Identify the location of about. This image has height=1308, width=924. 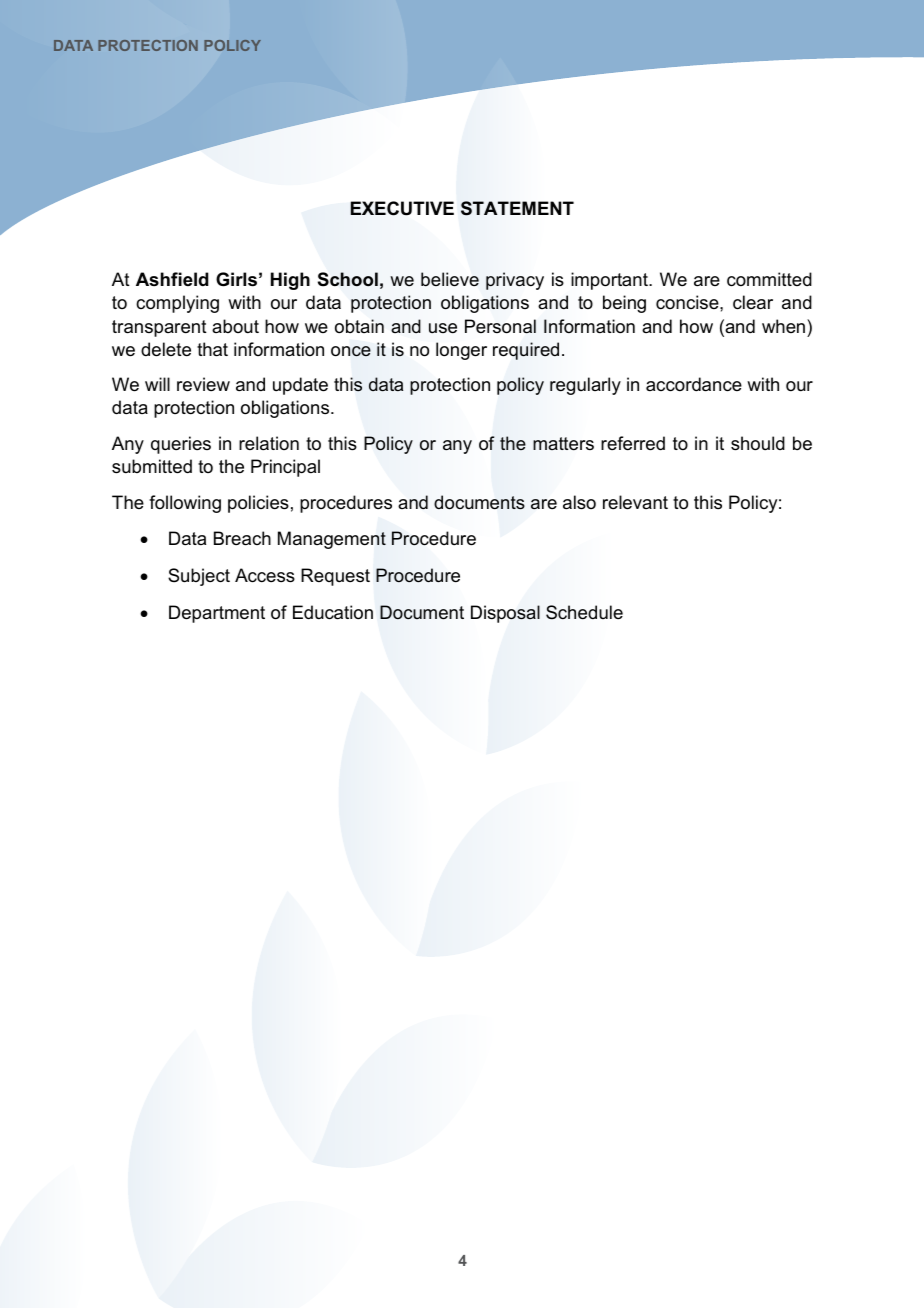
(235, 326).
